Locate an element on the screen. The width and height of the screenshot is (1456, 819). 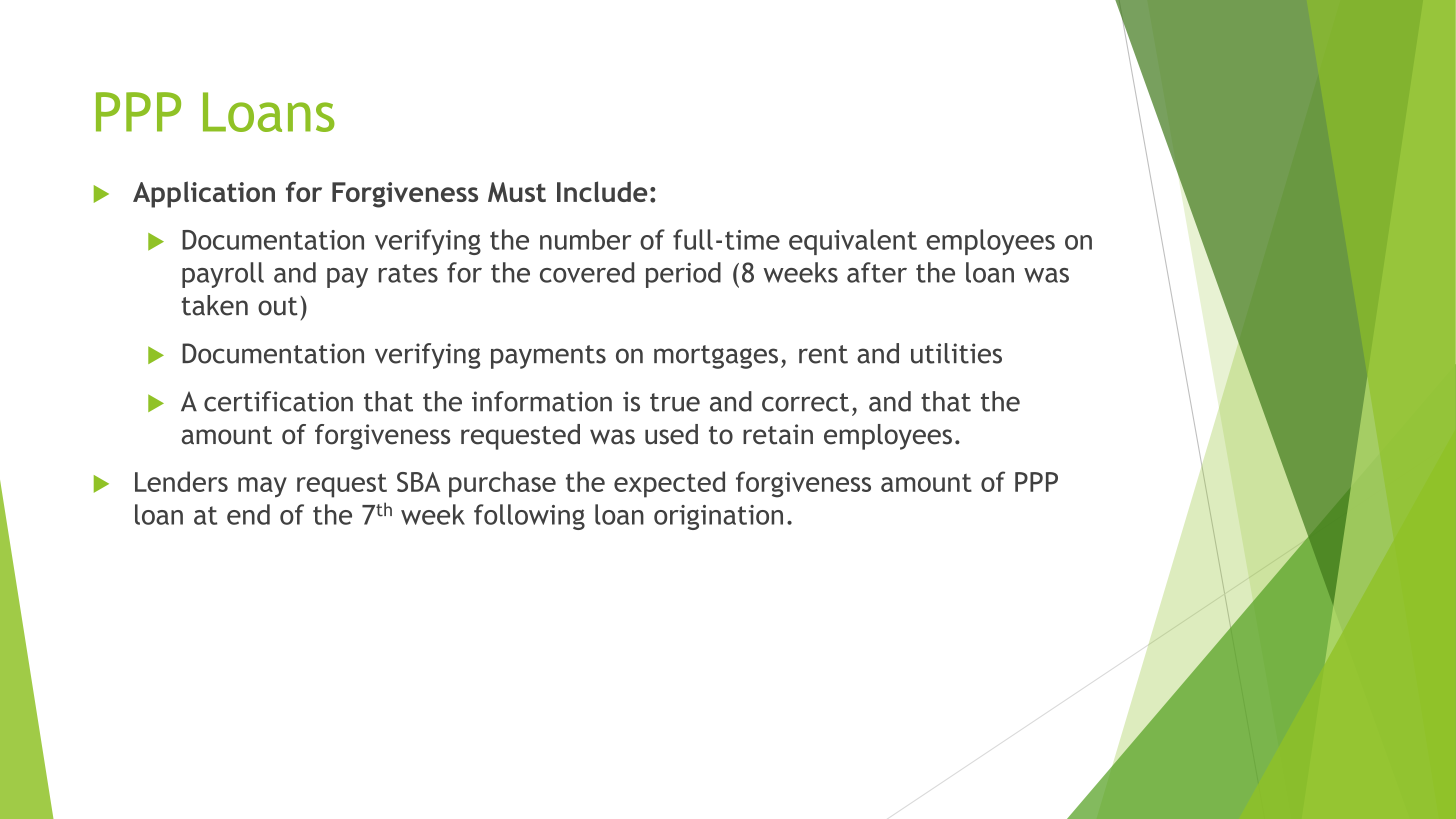
Application is located at coordinates (204, 194).
